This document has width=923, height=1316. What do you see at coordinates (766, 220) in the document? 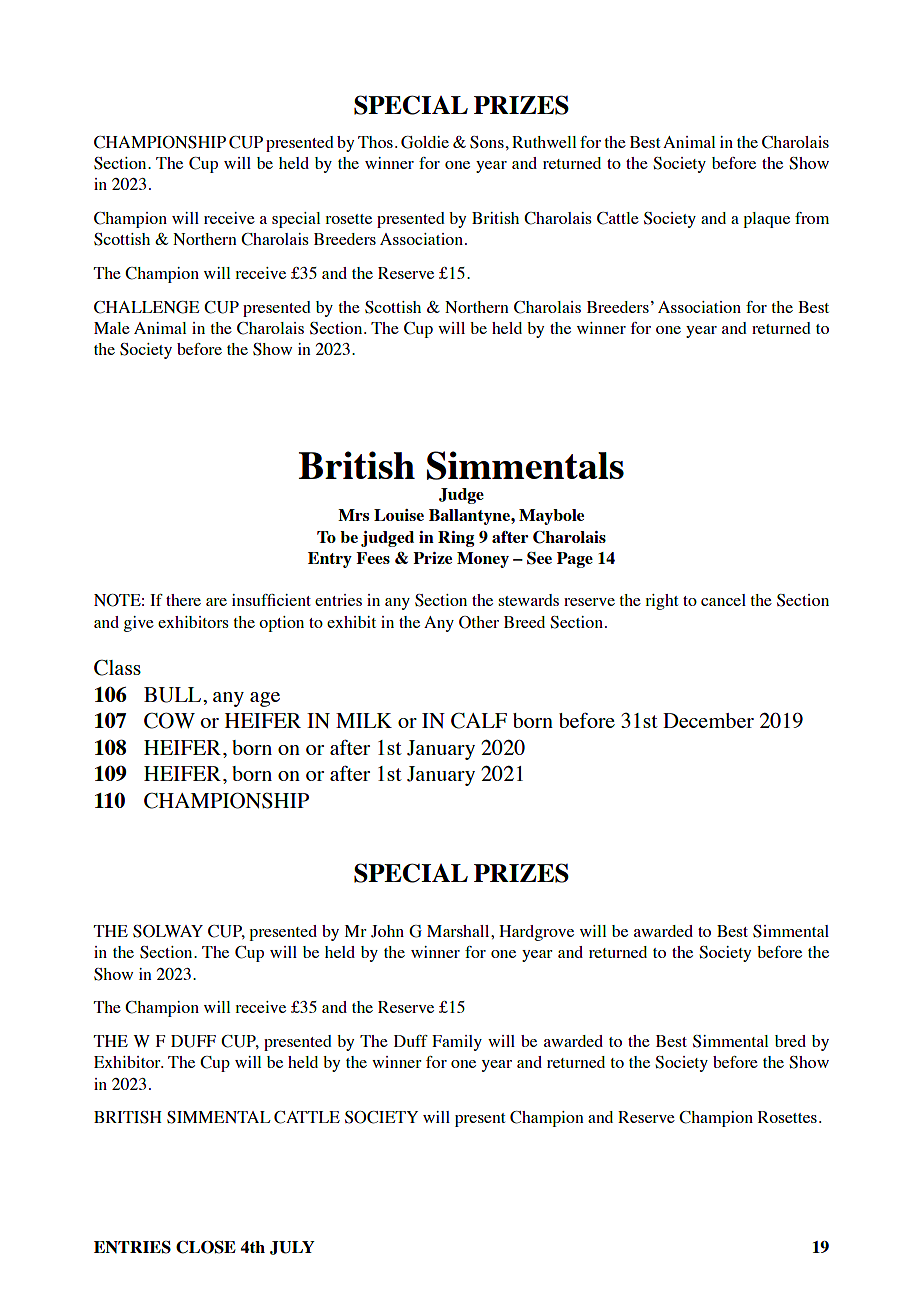
I see `plaque` at bounding box center [766, 220].
